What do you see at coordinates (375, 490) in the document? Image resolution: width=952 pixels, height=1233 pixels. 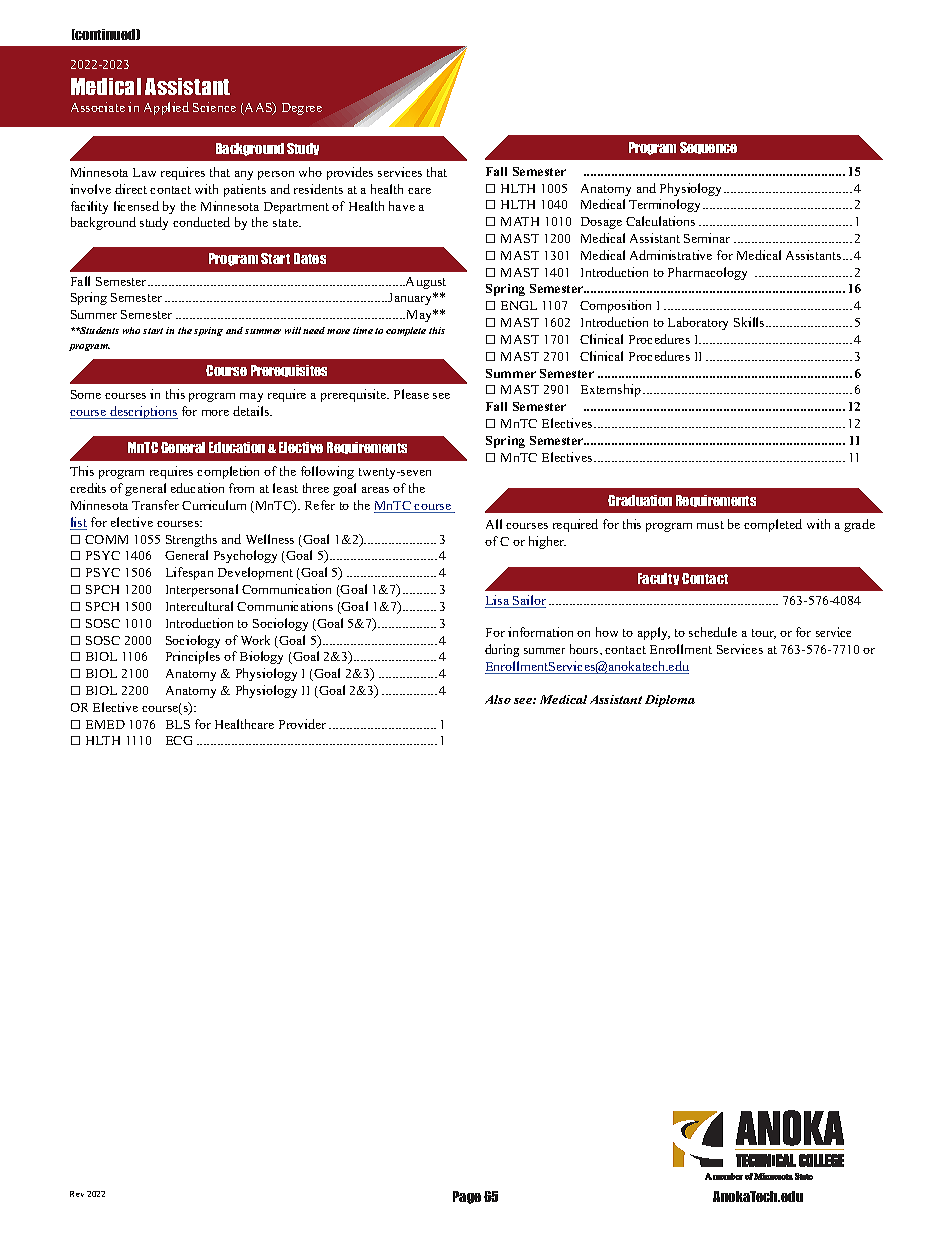 I see `areas` at bounding box center [375, 490].
